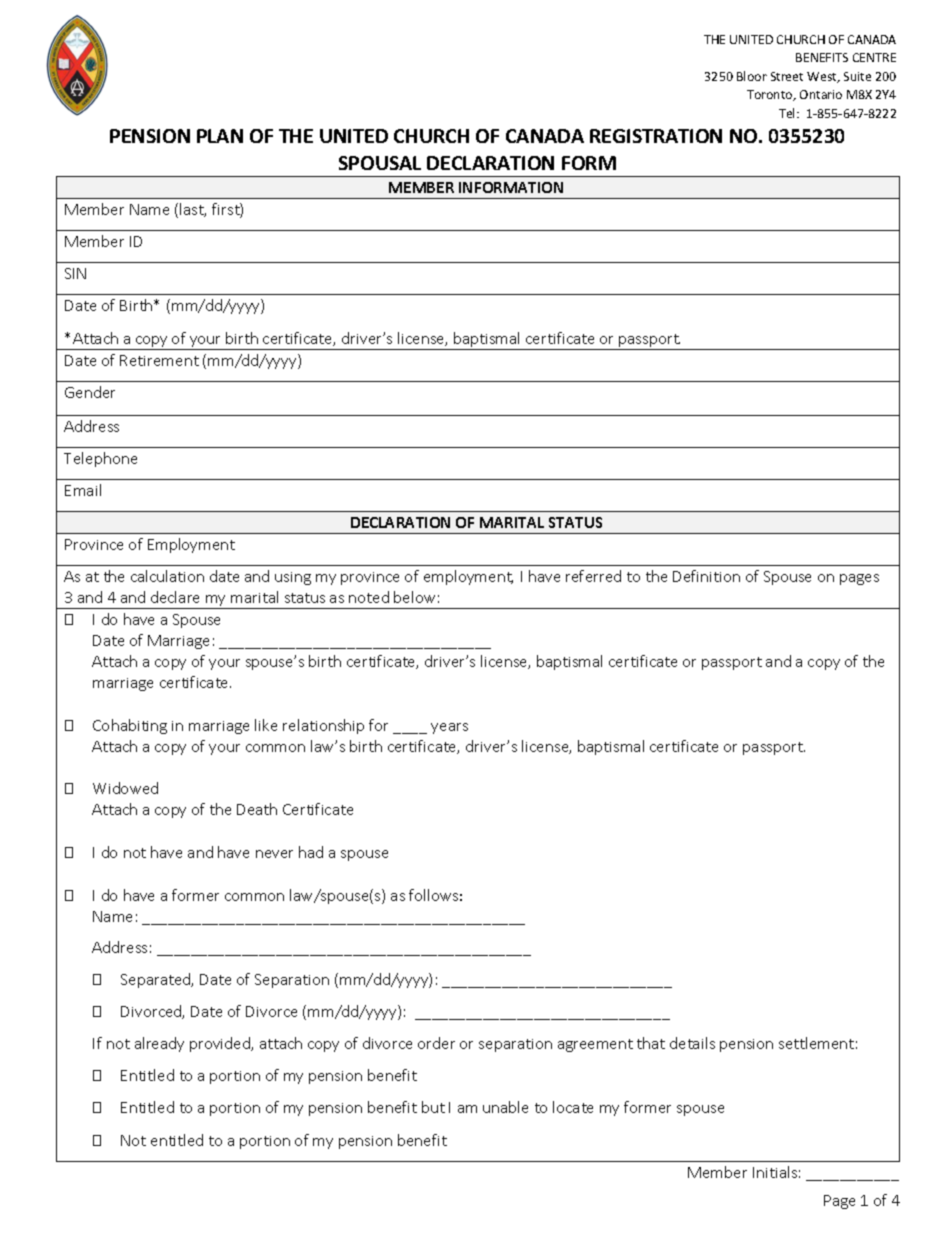 The height and width of the screenshot is (1233, 952). What do you see at coordinates (771, 95) in the screenshot?
I see `Toronto` at bounding box center [771, 95].
